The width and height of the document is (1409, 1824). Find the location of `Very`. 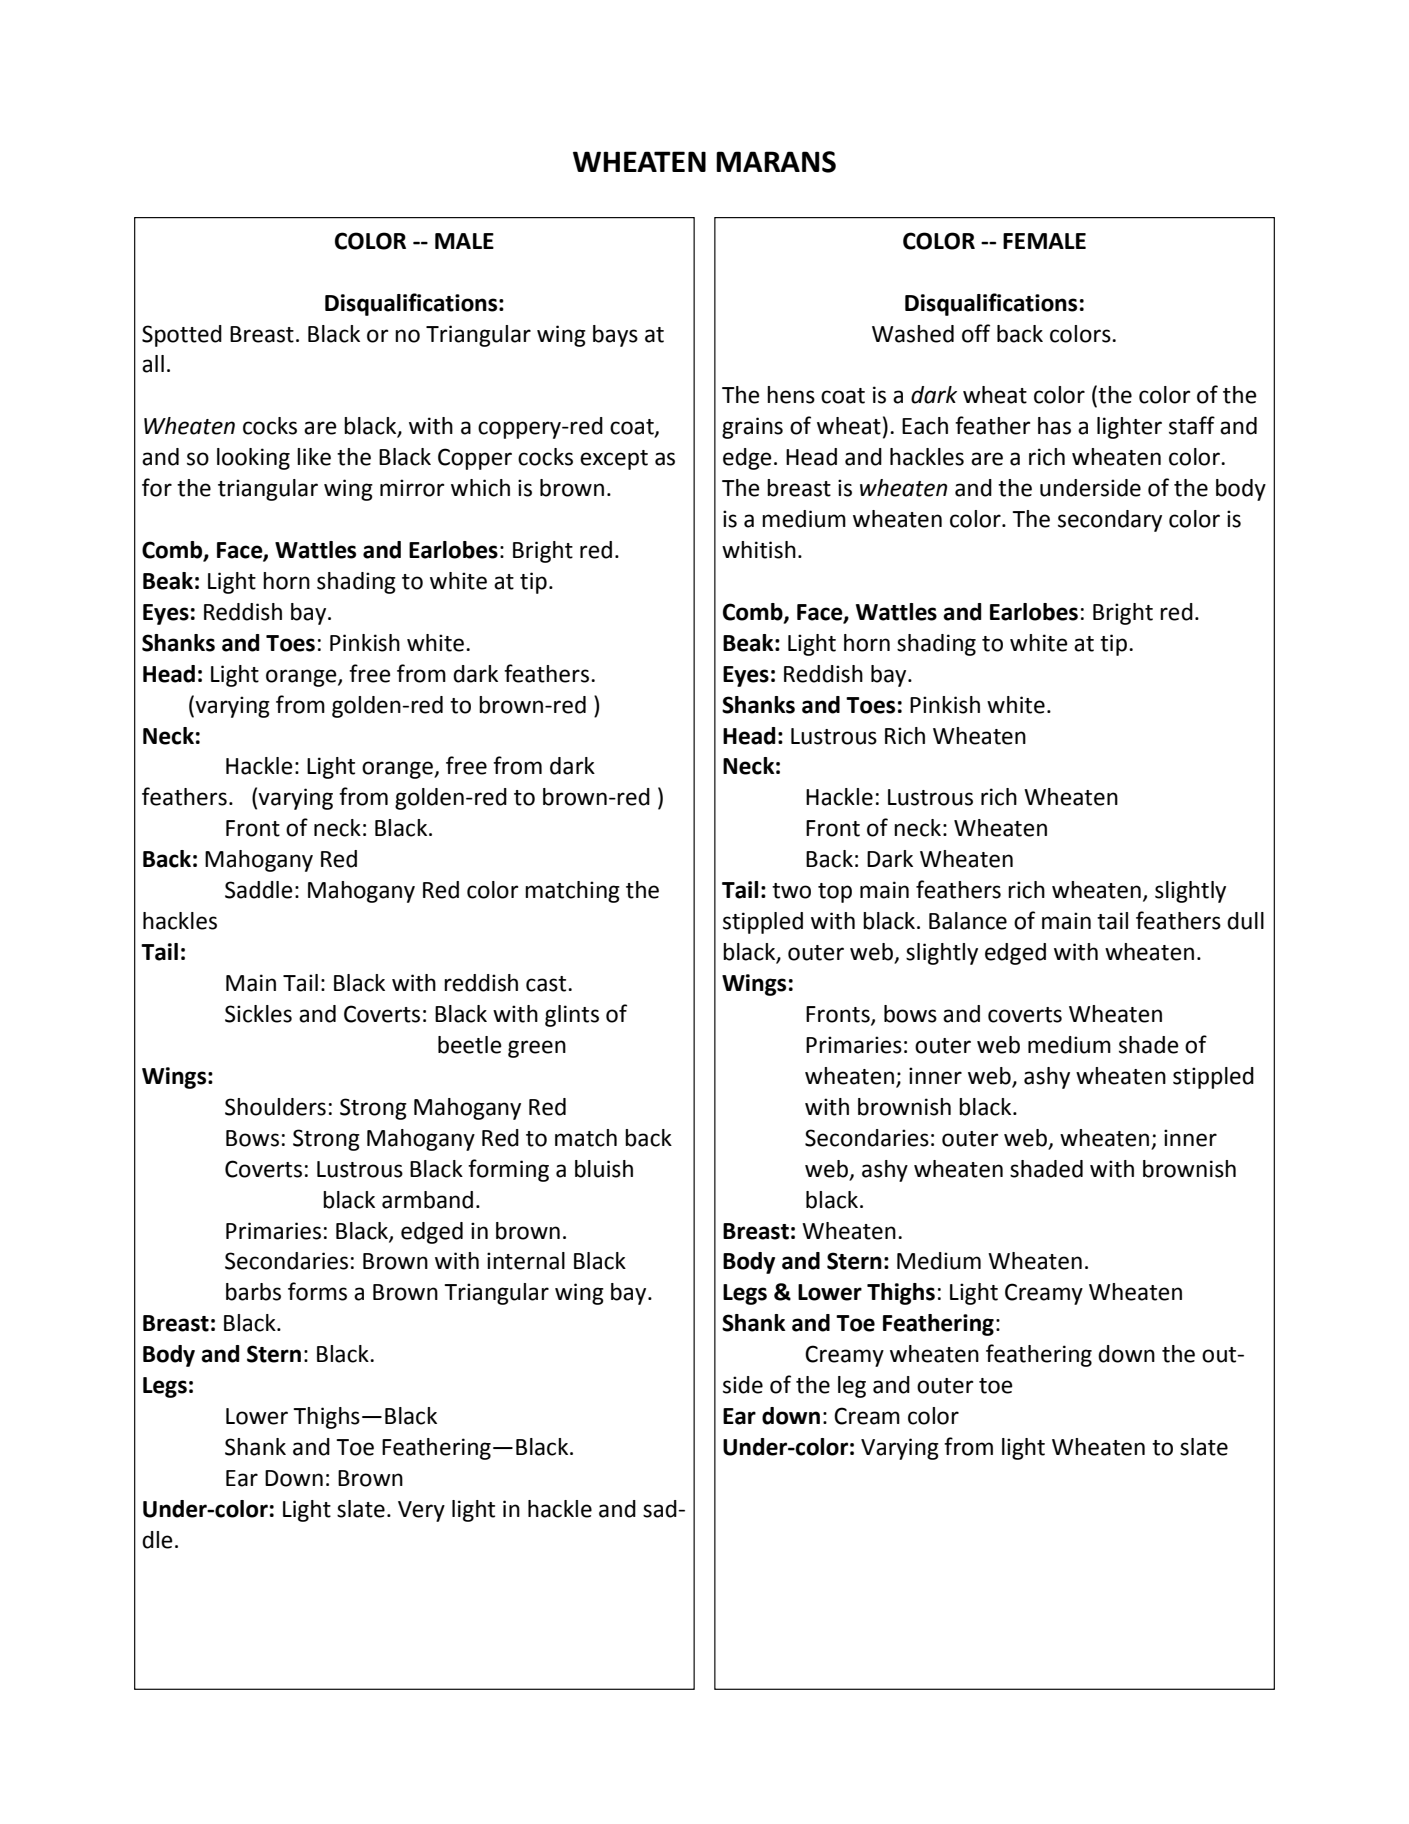

Very is located at coordinates (421, 1511).
